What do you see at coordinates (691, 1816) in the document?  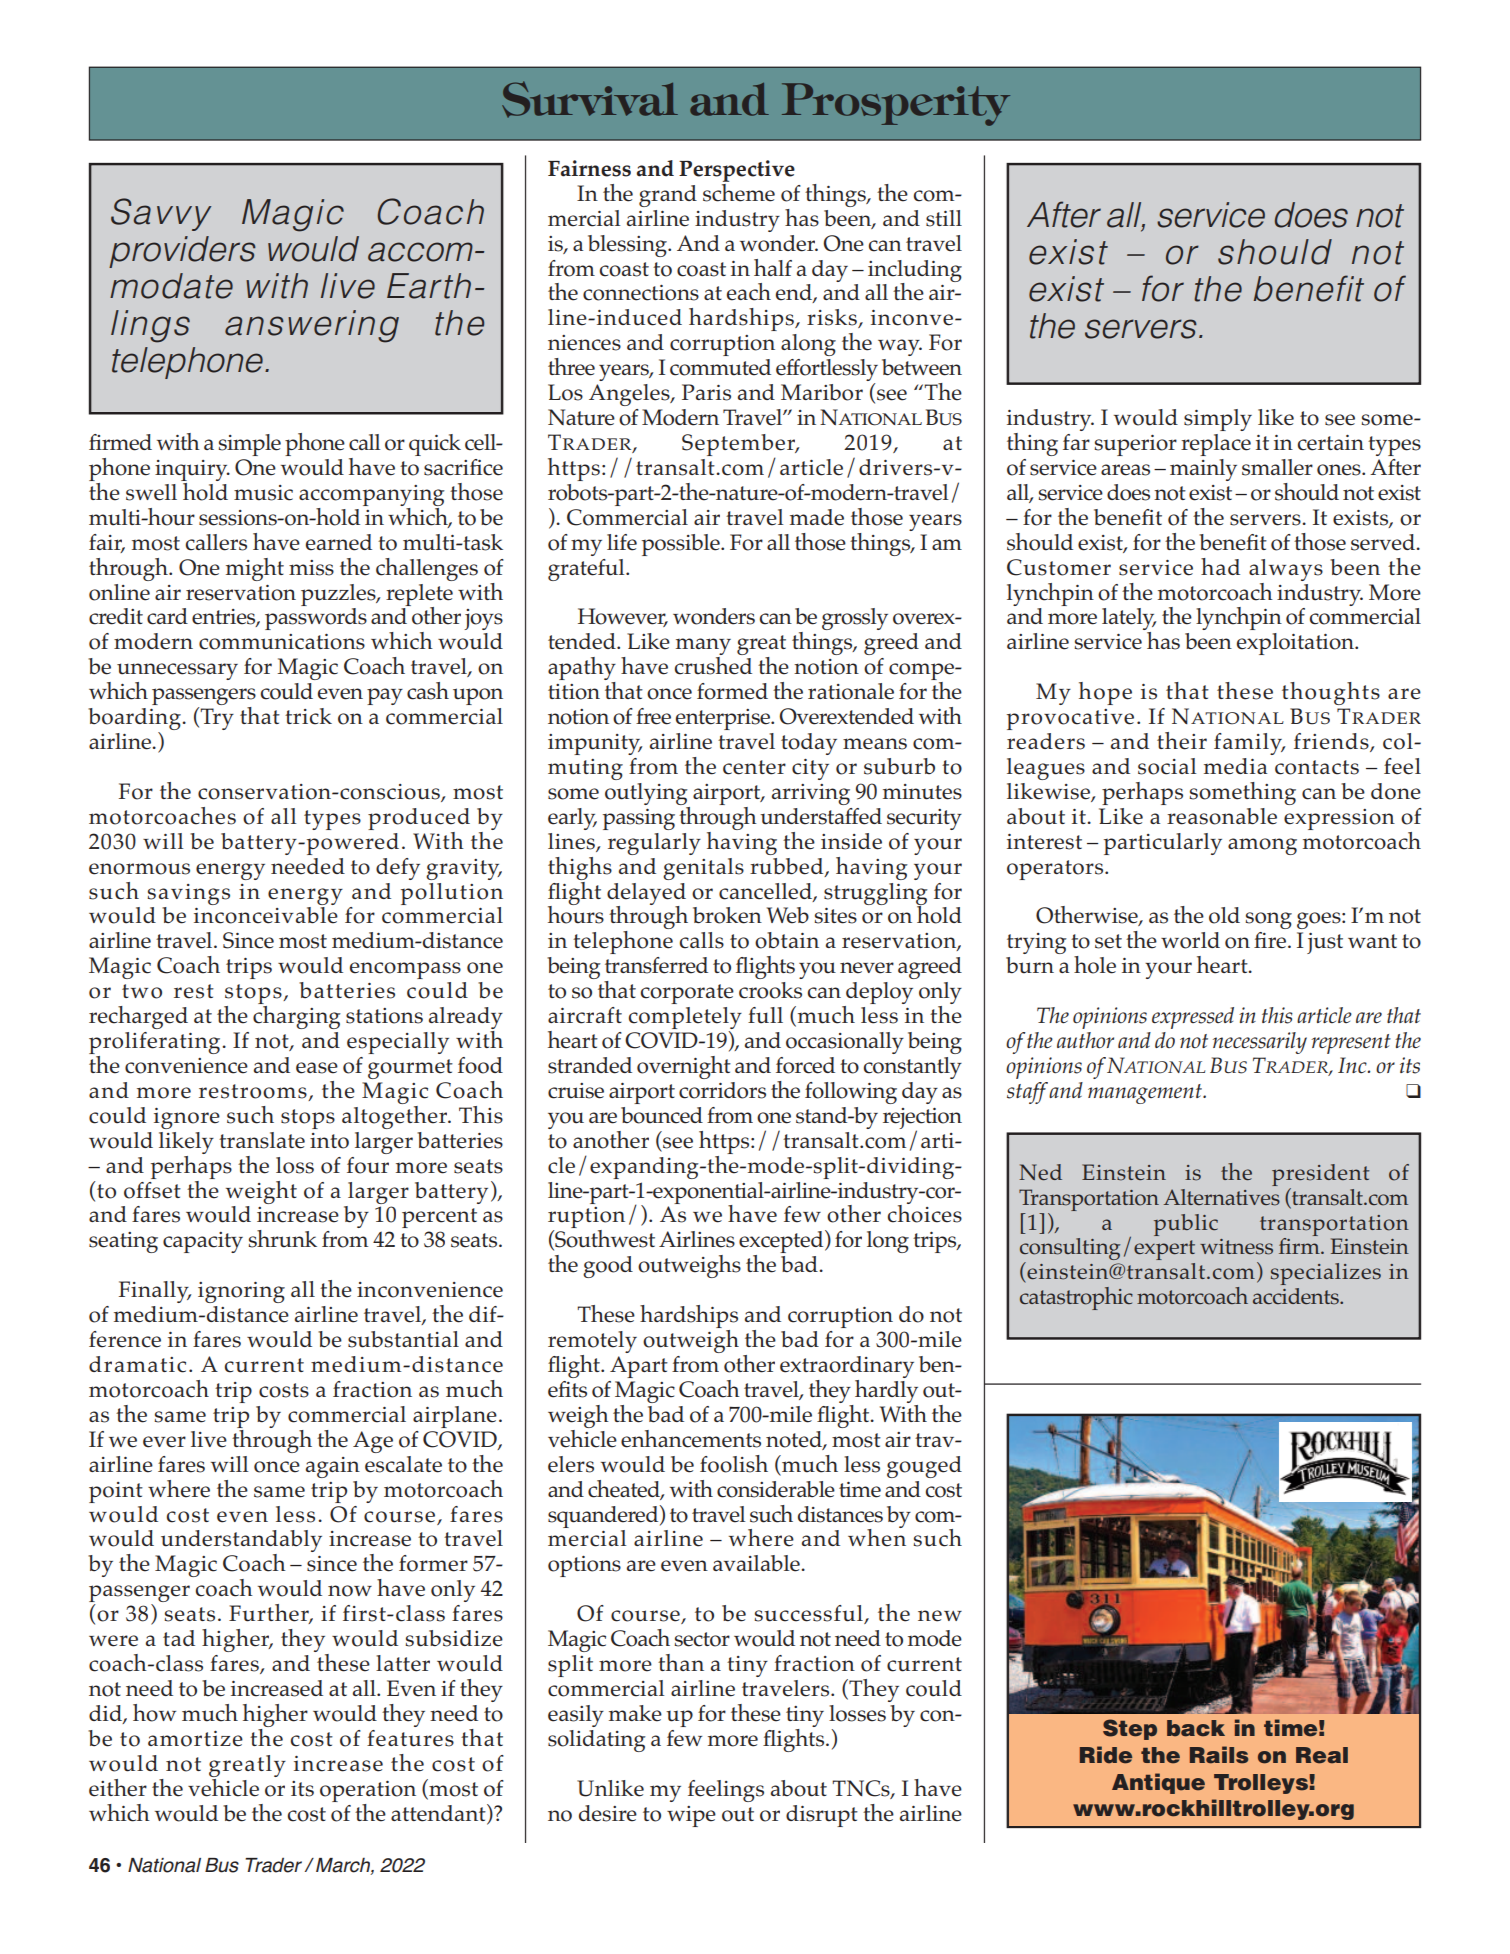 I see `wipe` at bounding box center [691, 1816].
